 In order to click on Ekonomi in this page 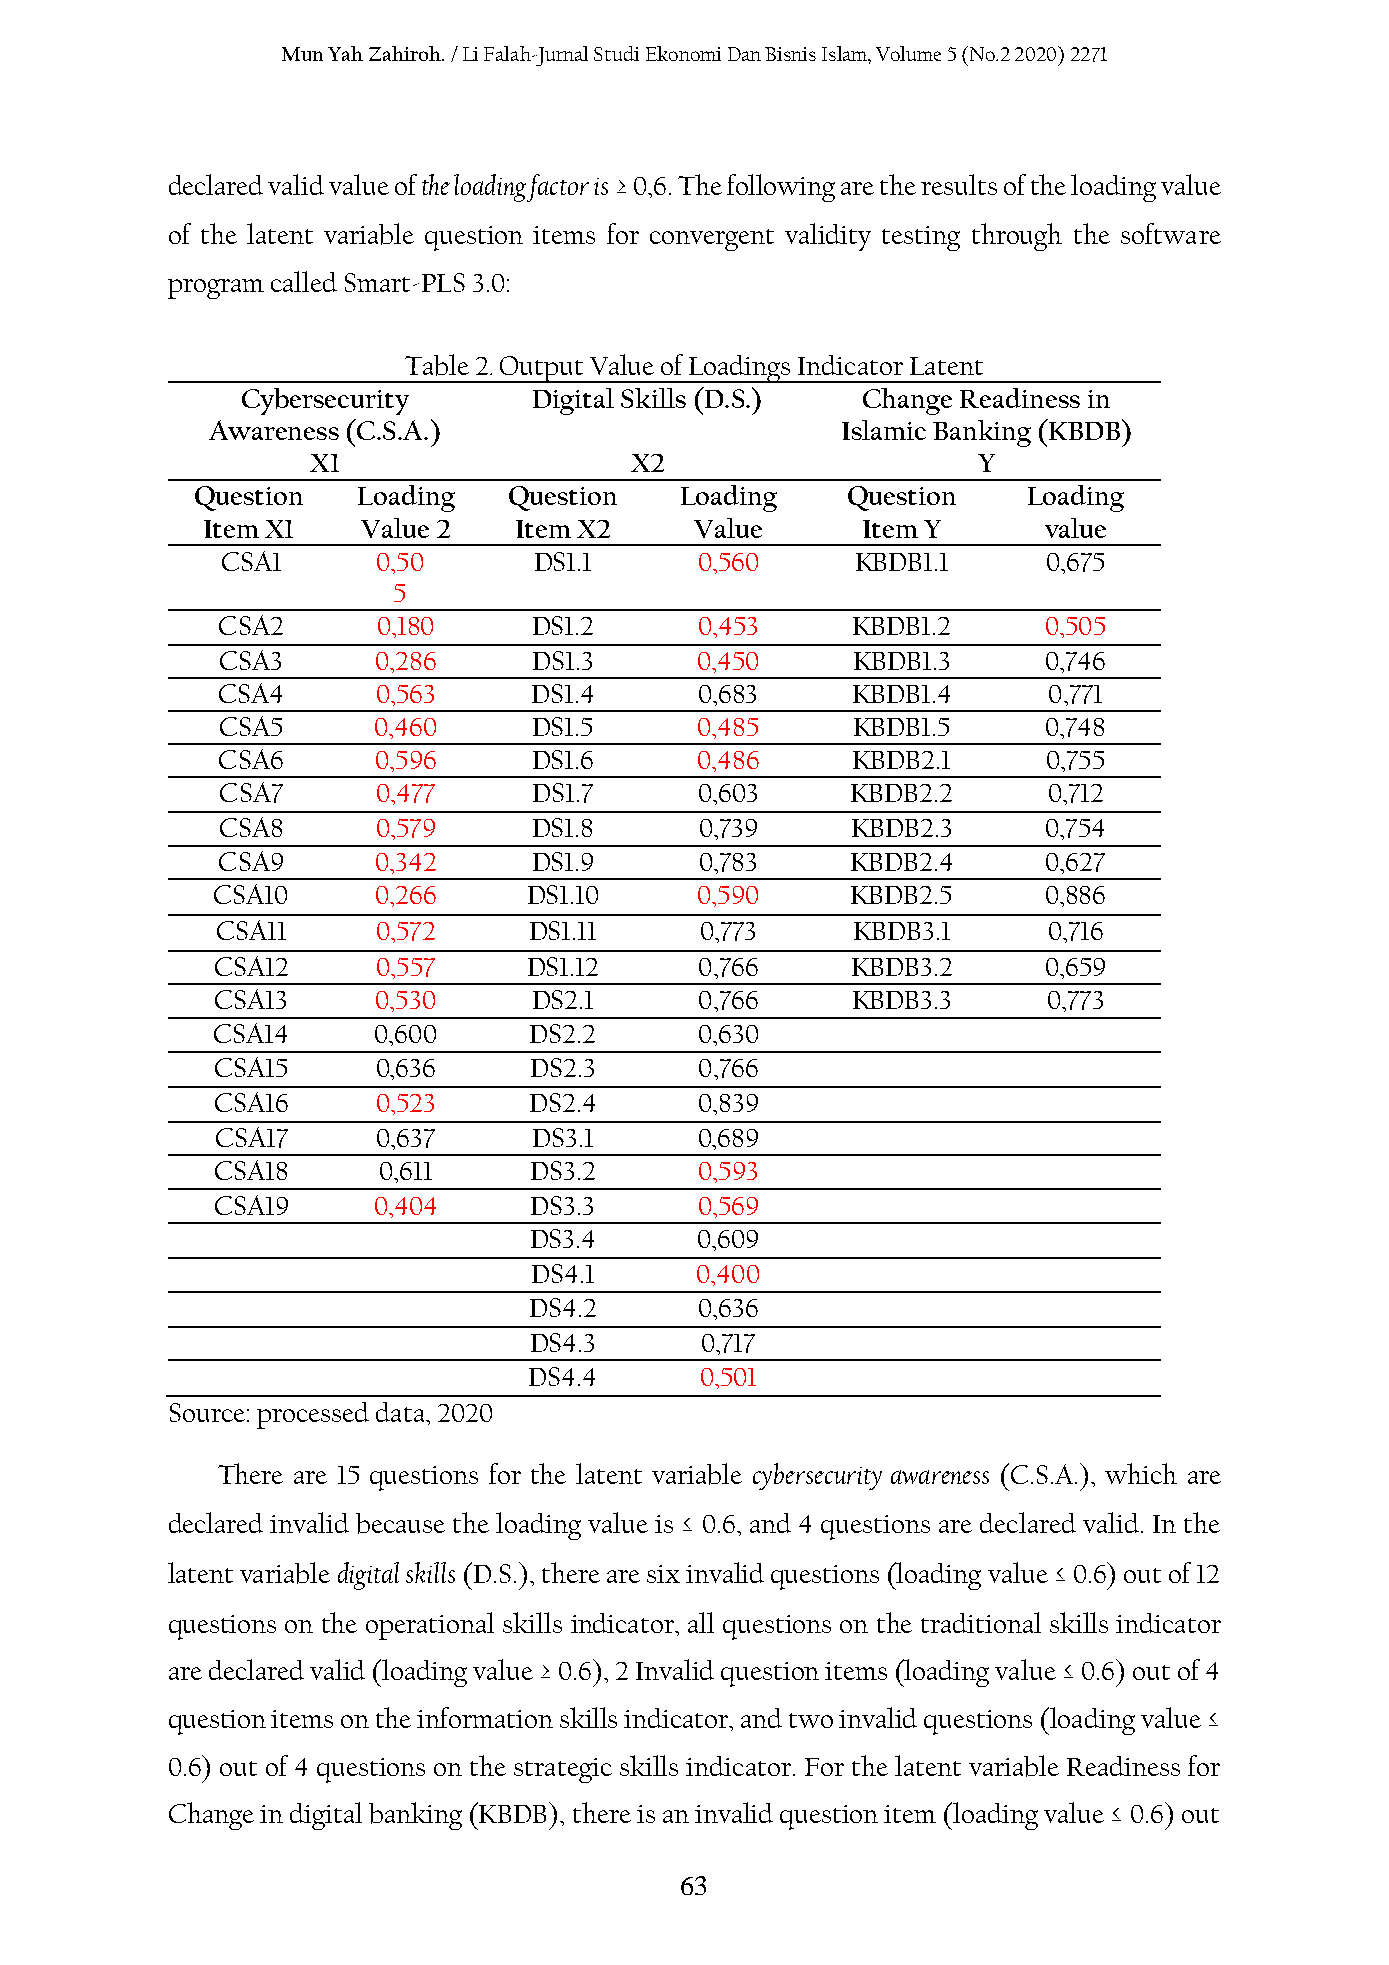, I will do `click(683, 53)`.
